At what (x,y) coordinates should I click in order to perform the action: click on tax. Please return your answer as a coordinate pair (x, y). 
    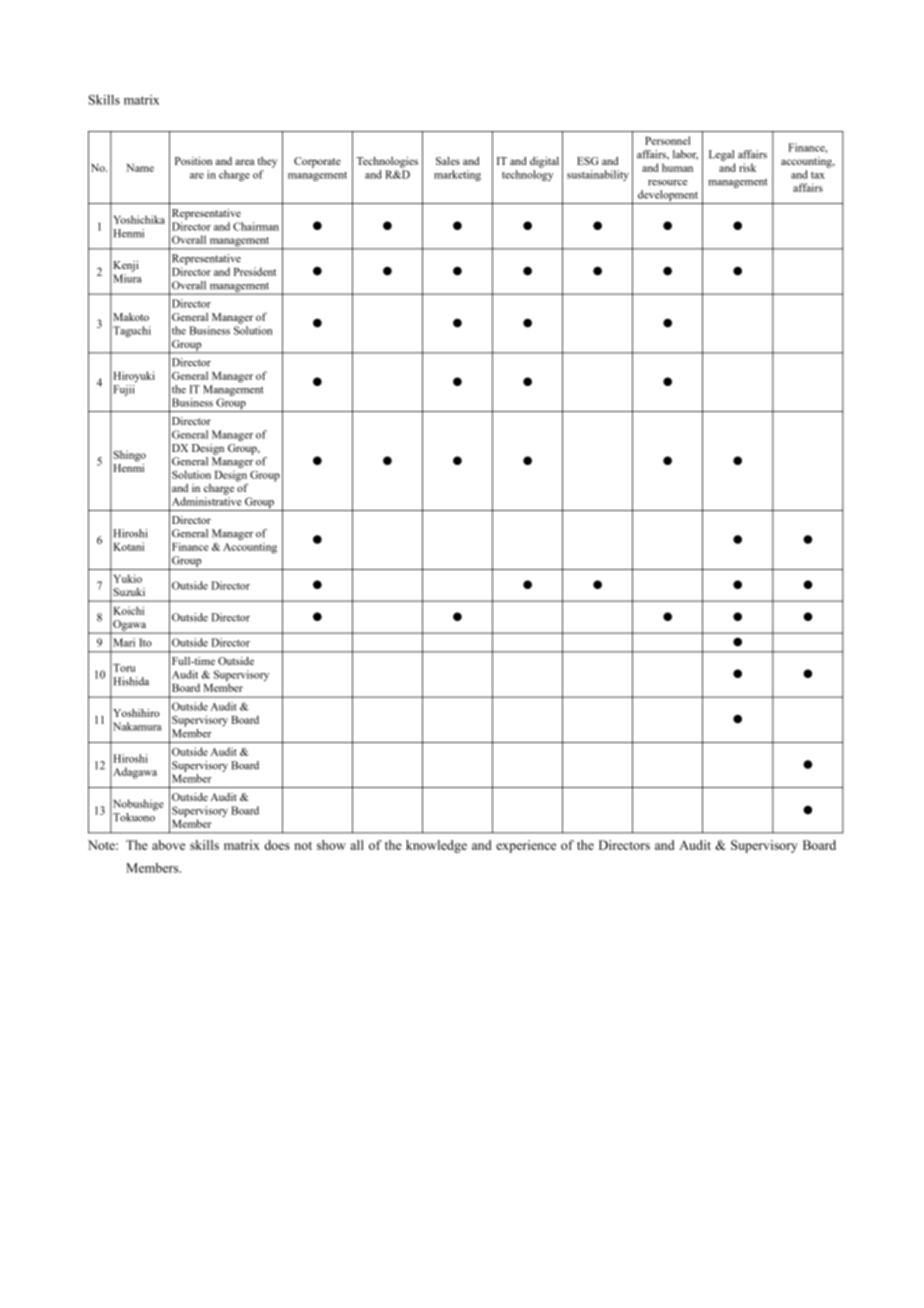
    Looking at the image, I should click on (818, 175).
